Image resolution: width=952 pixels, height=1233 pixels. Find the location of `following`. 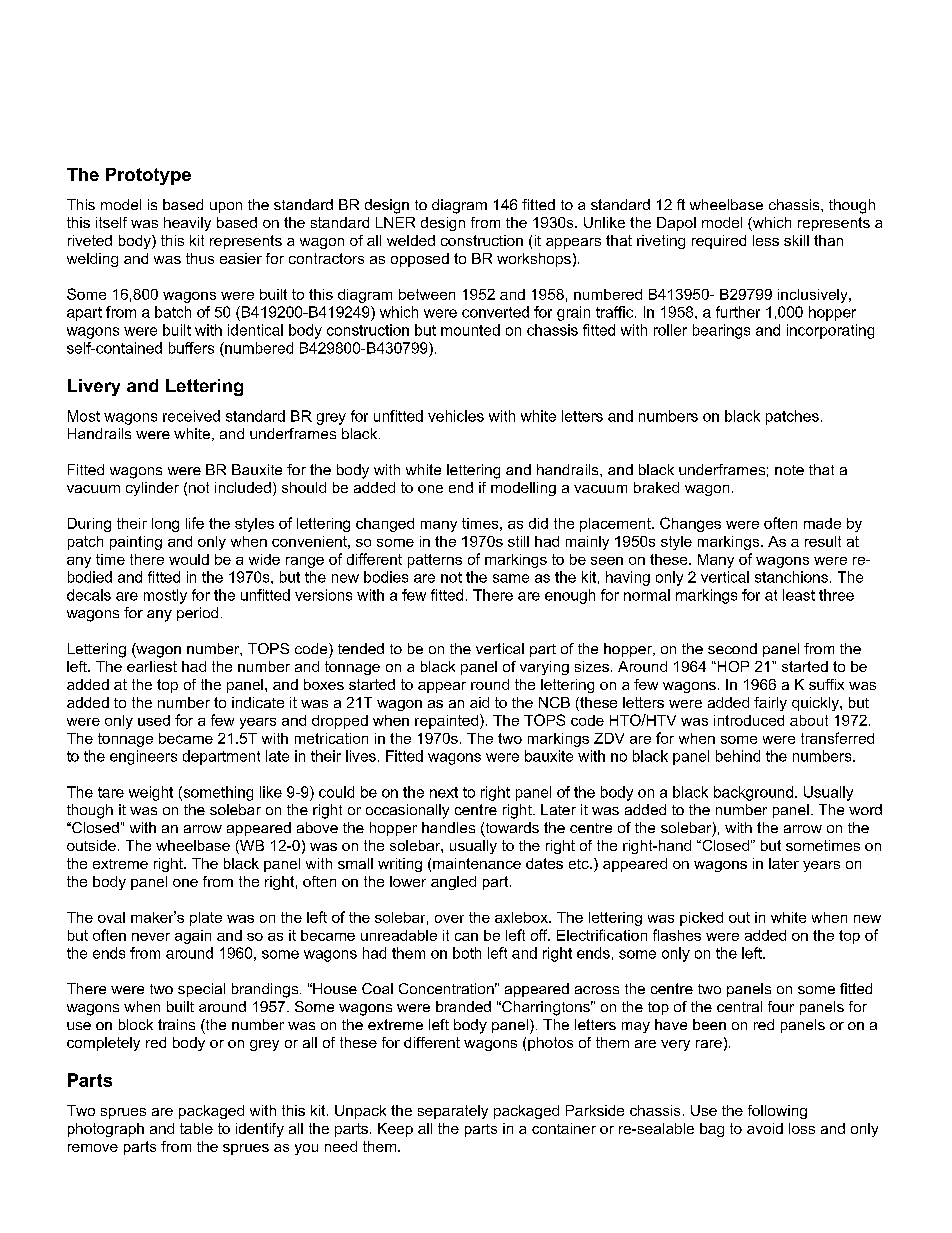

following is located at coordinates (777, 1112).
